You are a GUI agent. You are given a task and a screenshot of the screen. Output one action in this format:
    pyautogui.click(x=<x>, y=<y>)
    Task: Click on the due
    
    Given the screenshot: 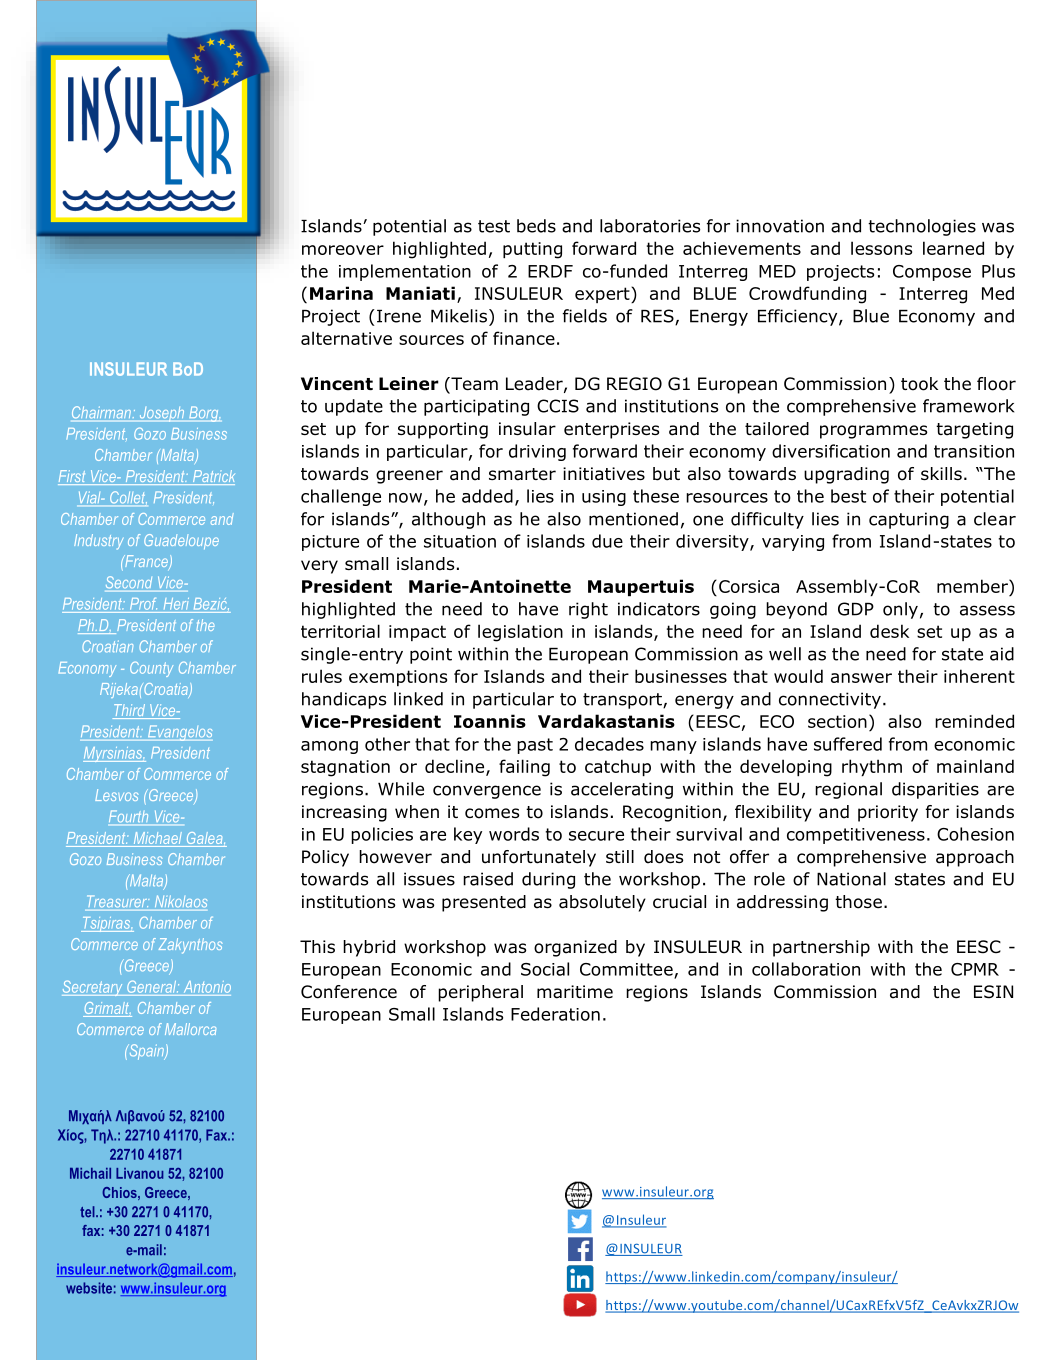 What is the action you would take?
    pyautogui.click(x=607, y=541)
